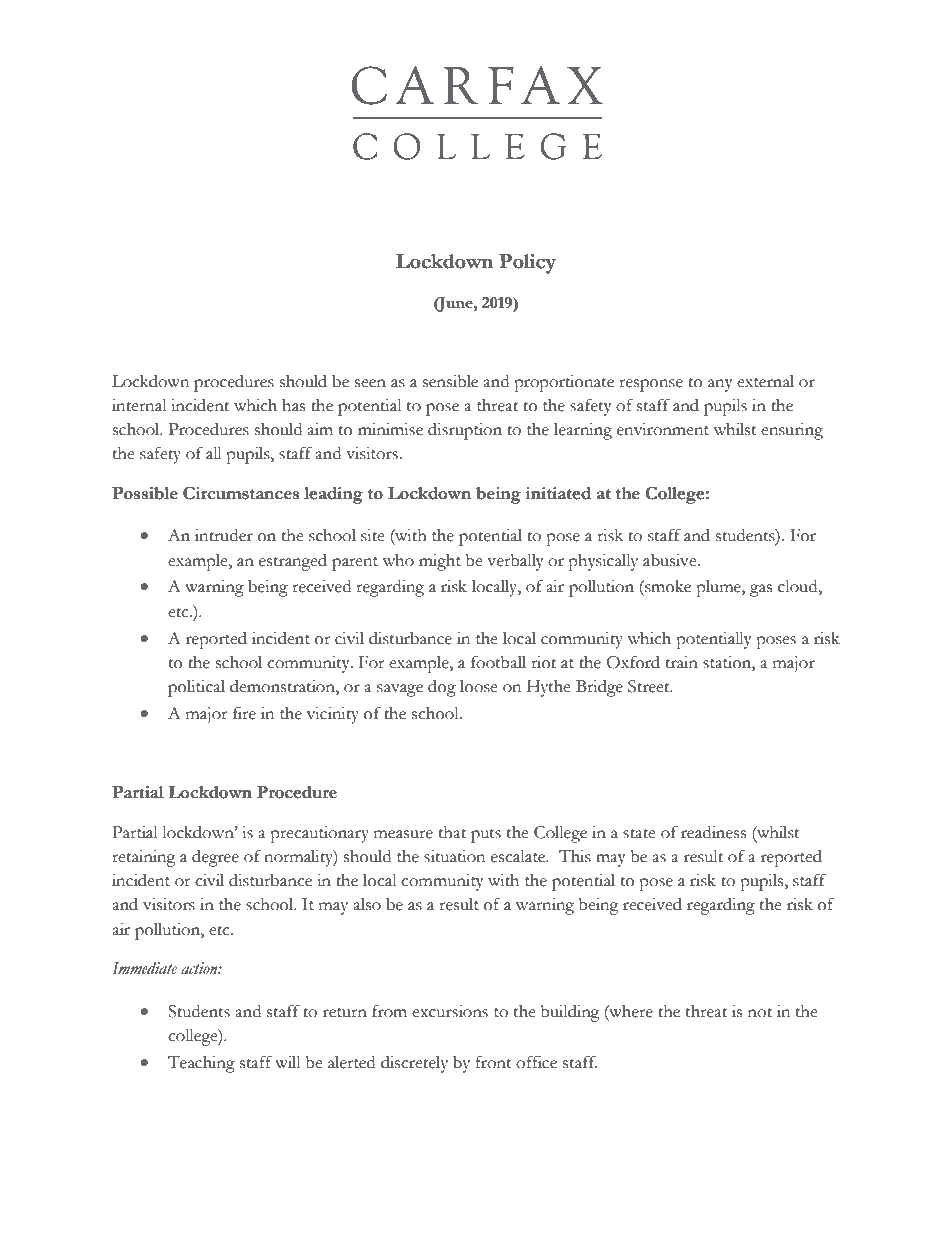 This page has width=952, height=1233. Describe the element at coordinates (465, 431) in the page. I see `disruption` at that location.
